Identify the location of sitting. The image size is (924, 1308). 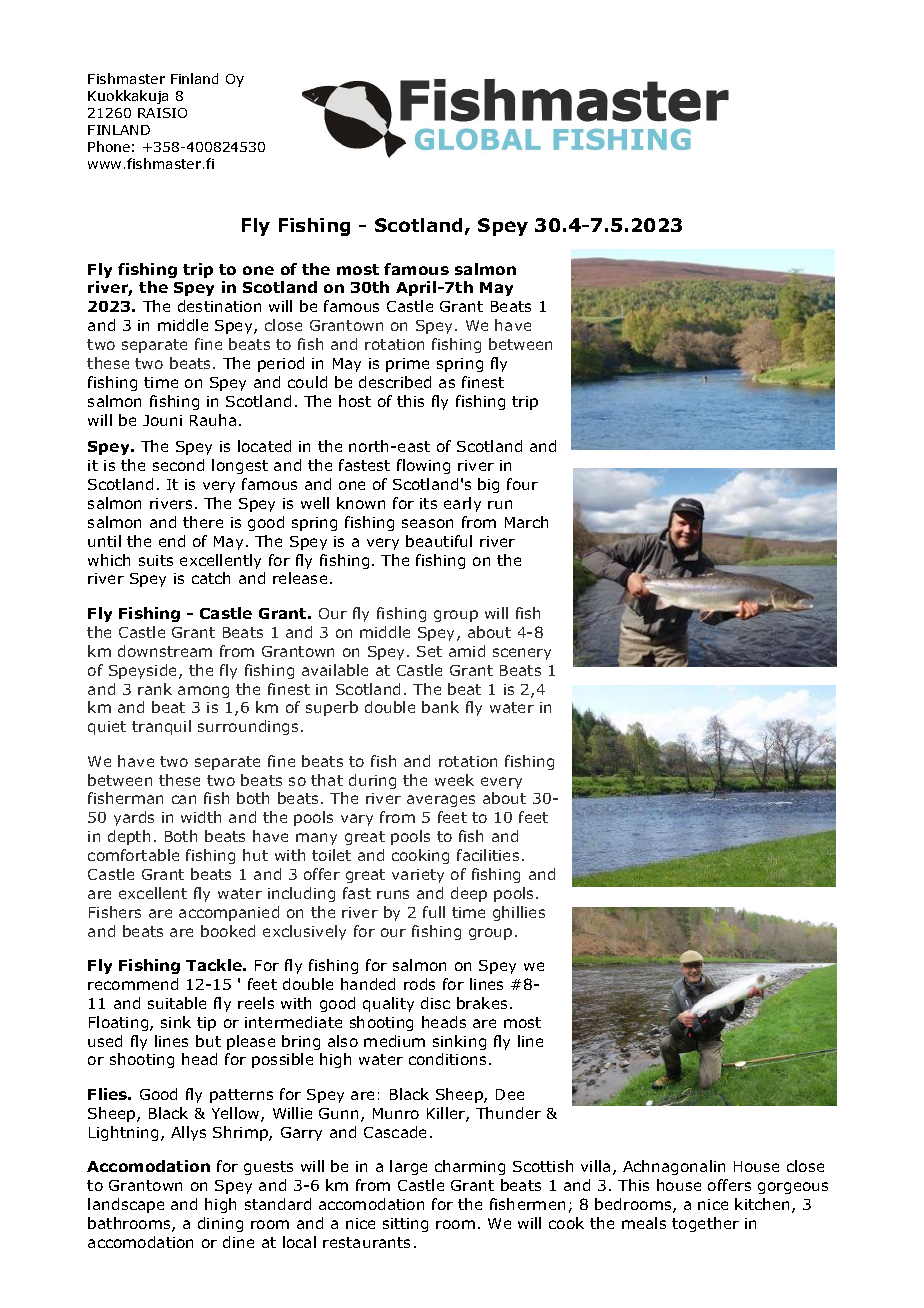
(405, 1225).
